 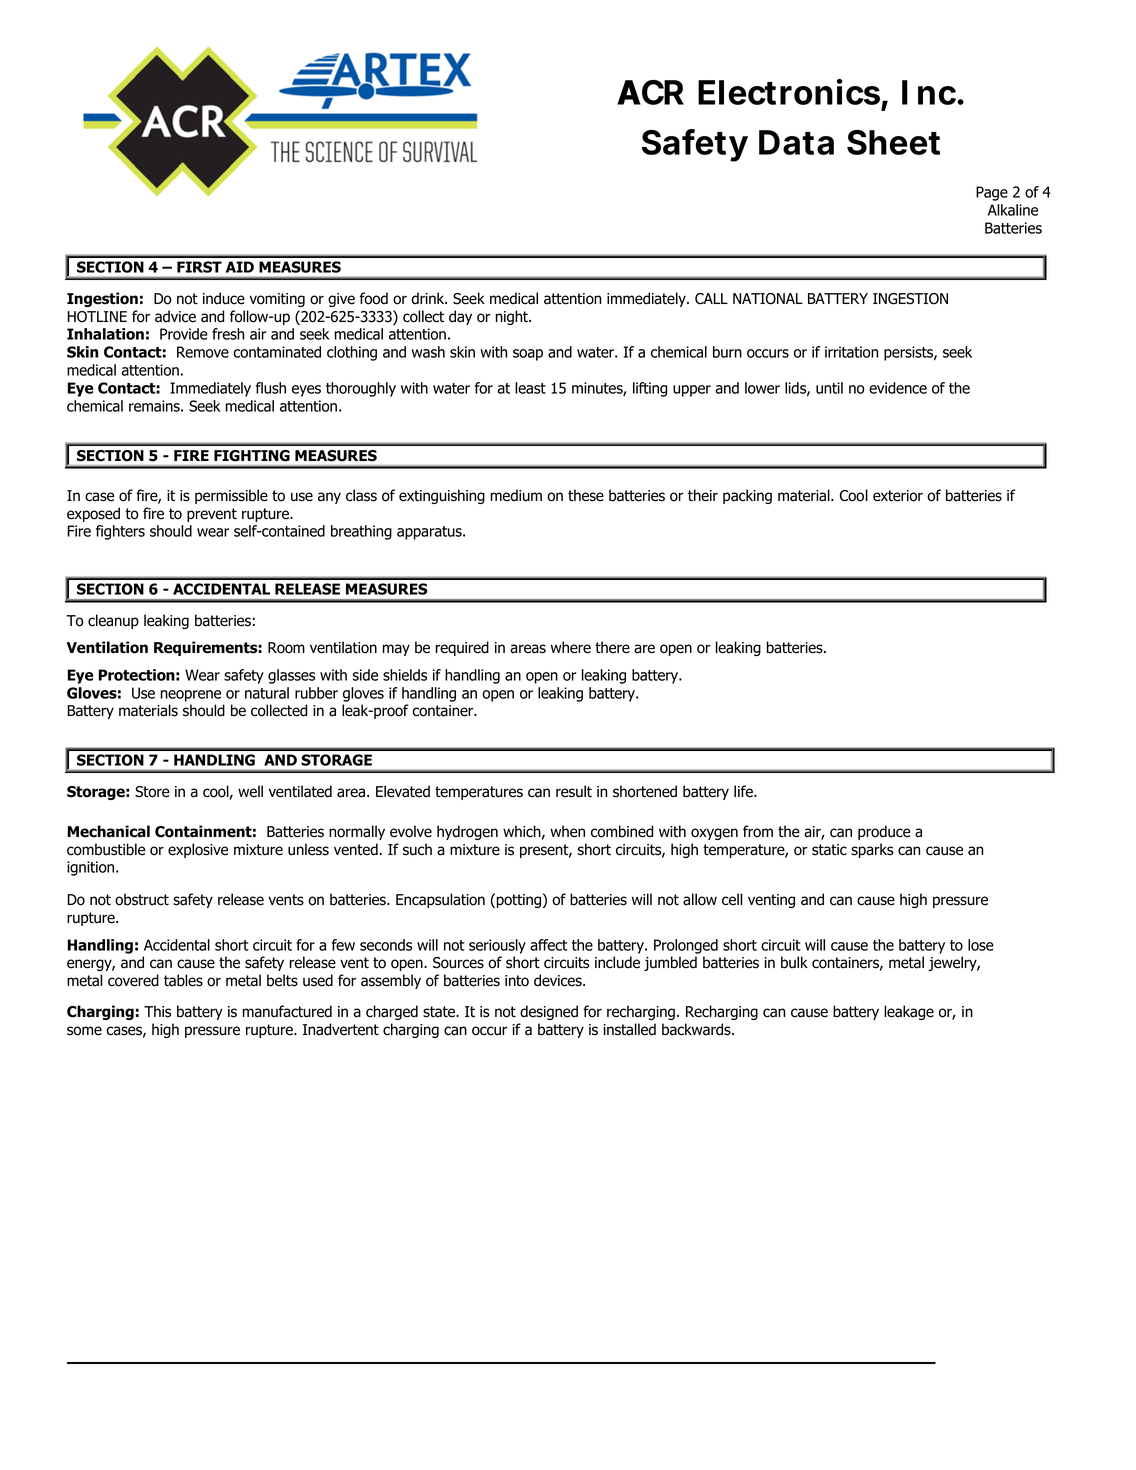 I want to click on This, so click(x=157, y=1011).
